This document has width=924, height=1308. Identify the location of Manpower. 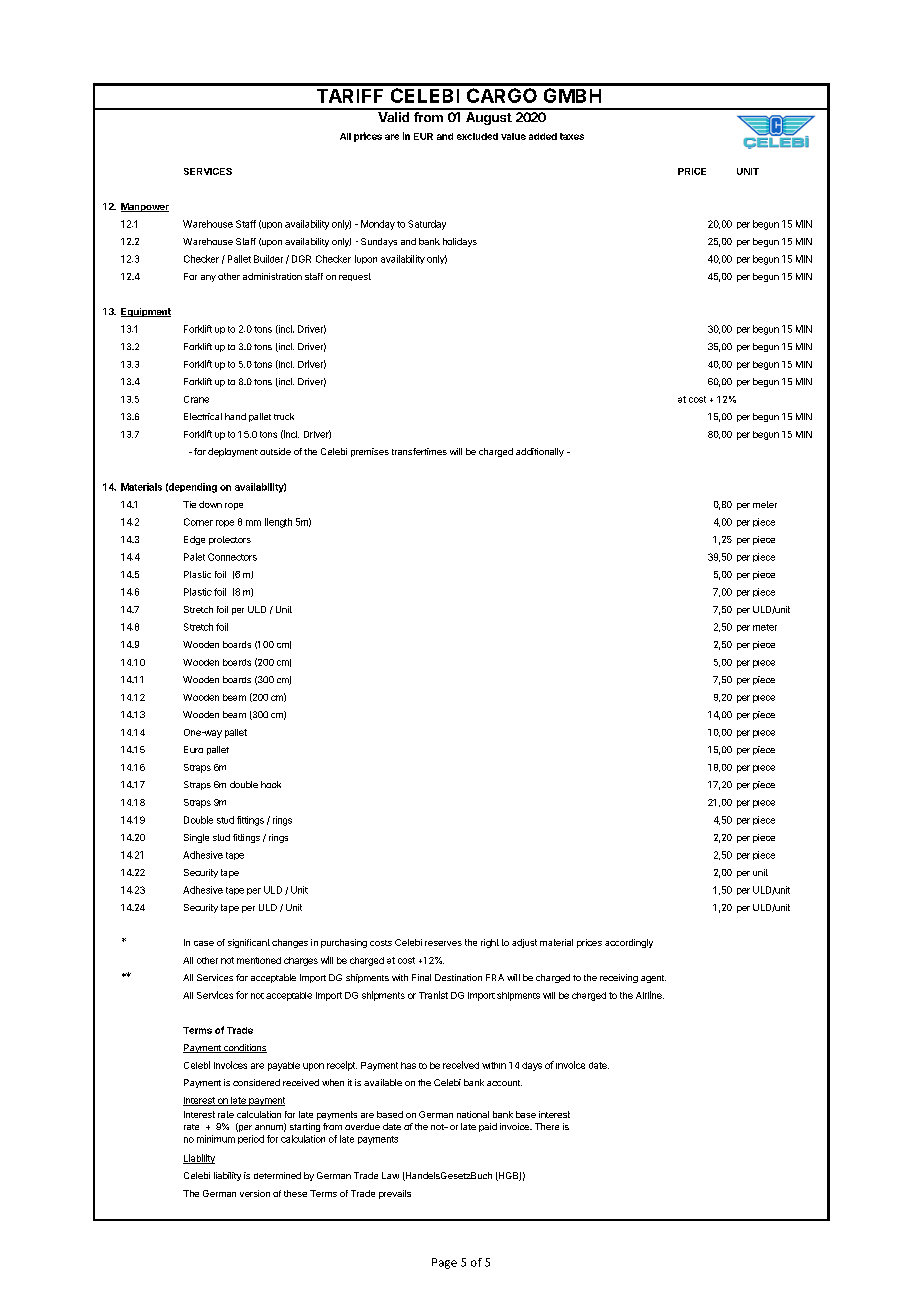
(145, 207).
